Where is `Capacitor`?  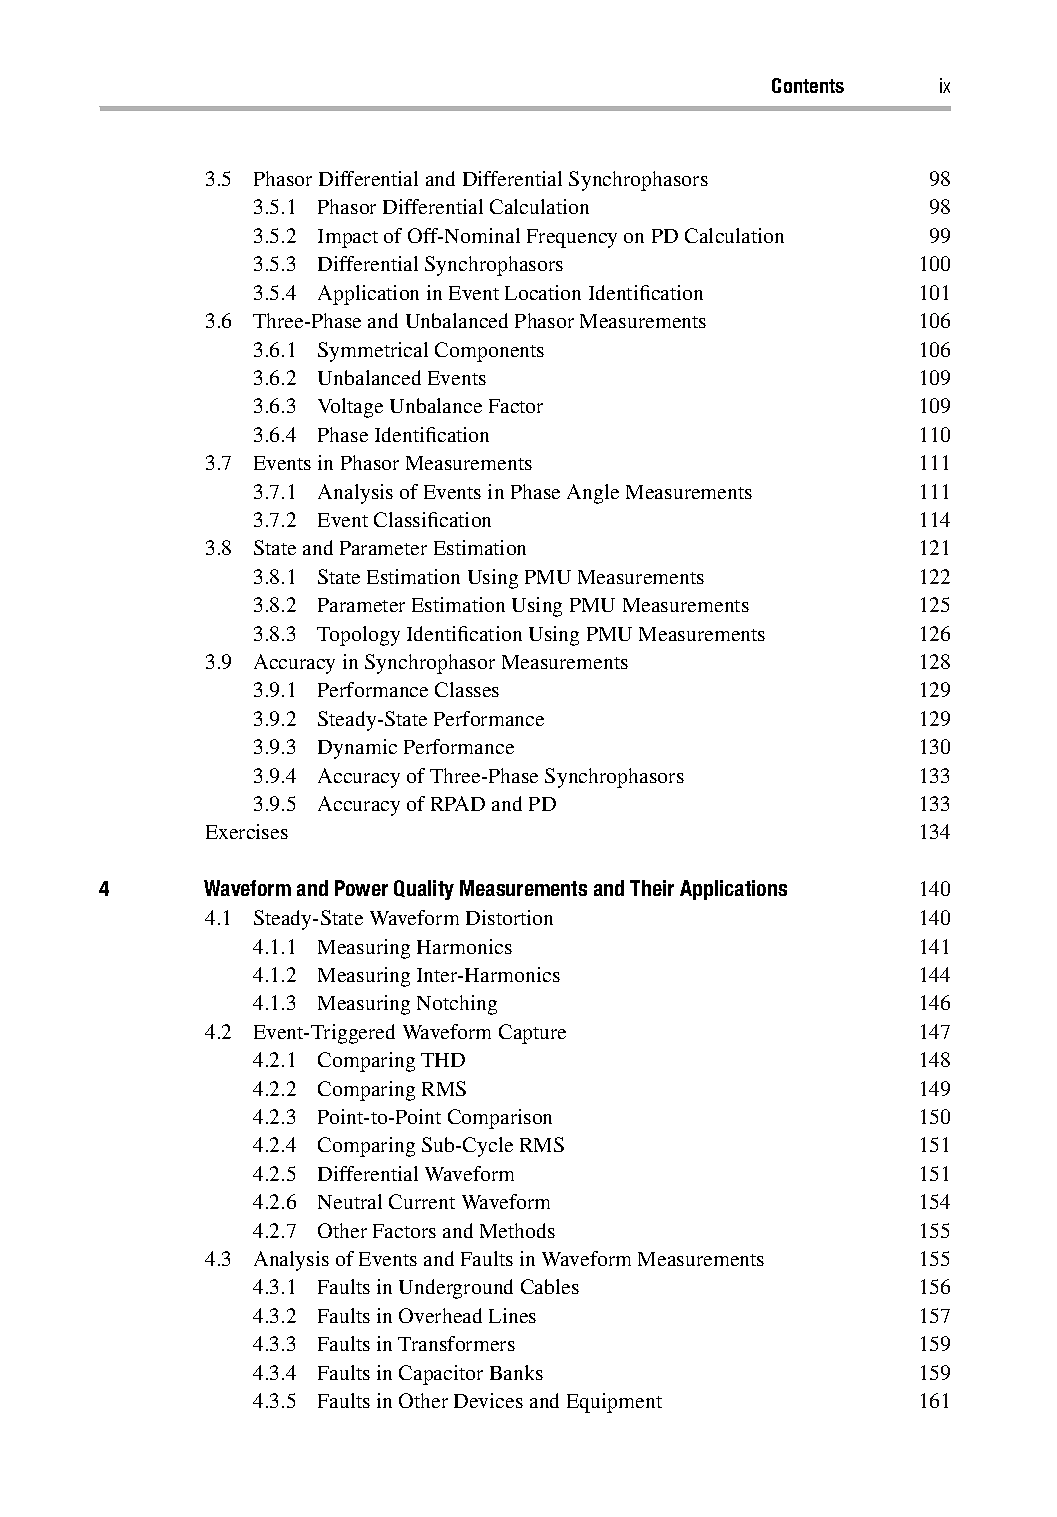 Capacitor is located at coordinates (441, 1375).
